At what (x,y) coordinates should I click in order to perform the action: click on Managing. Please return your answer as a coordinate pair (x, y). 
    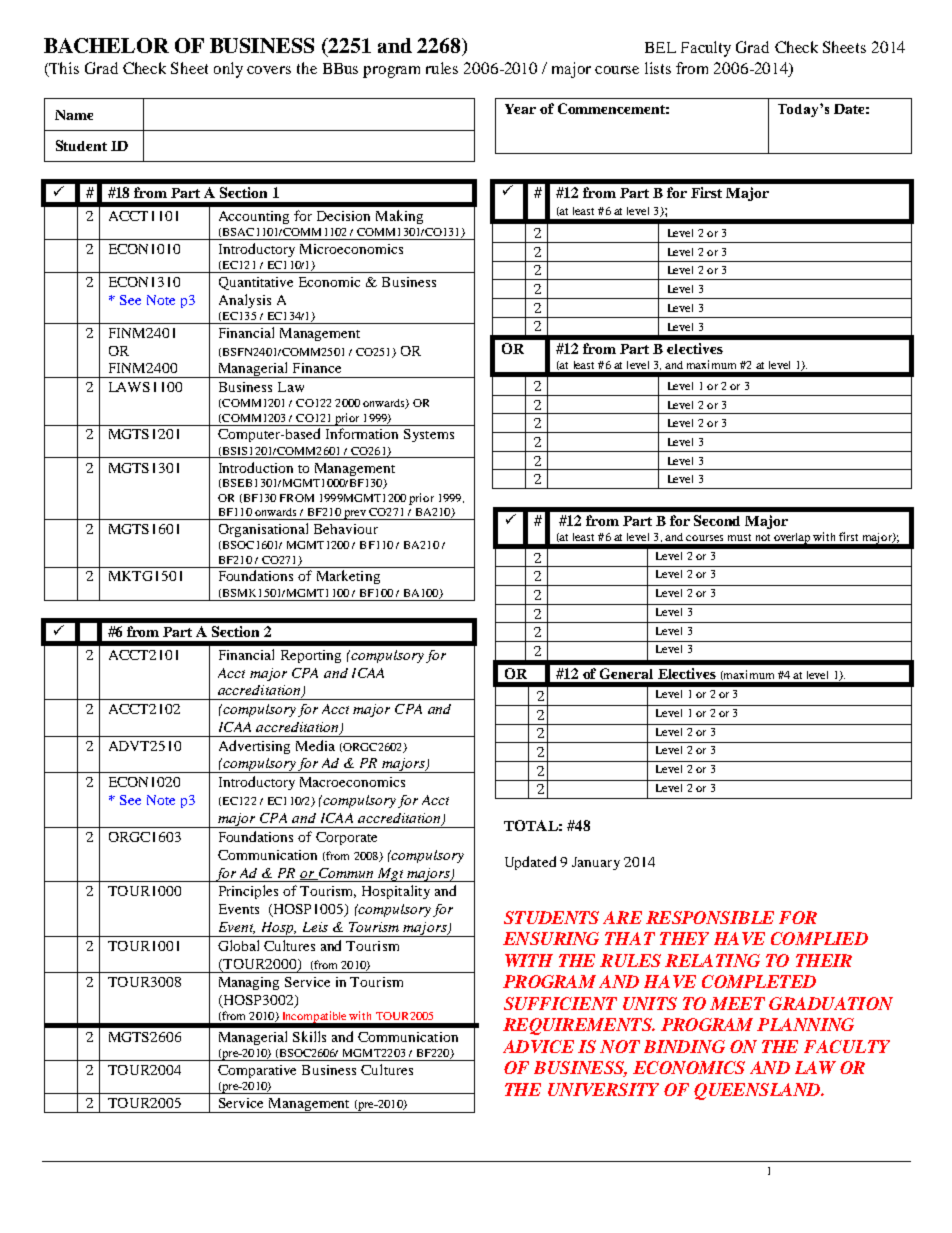
    Looking at the image, I should click on (249, 983).
